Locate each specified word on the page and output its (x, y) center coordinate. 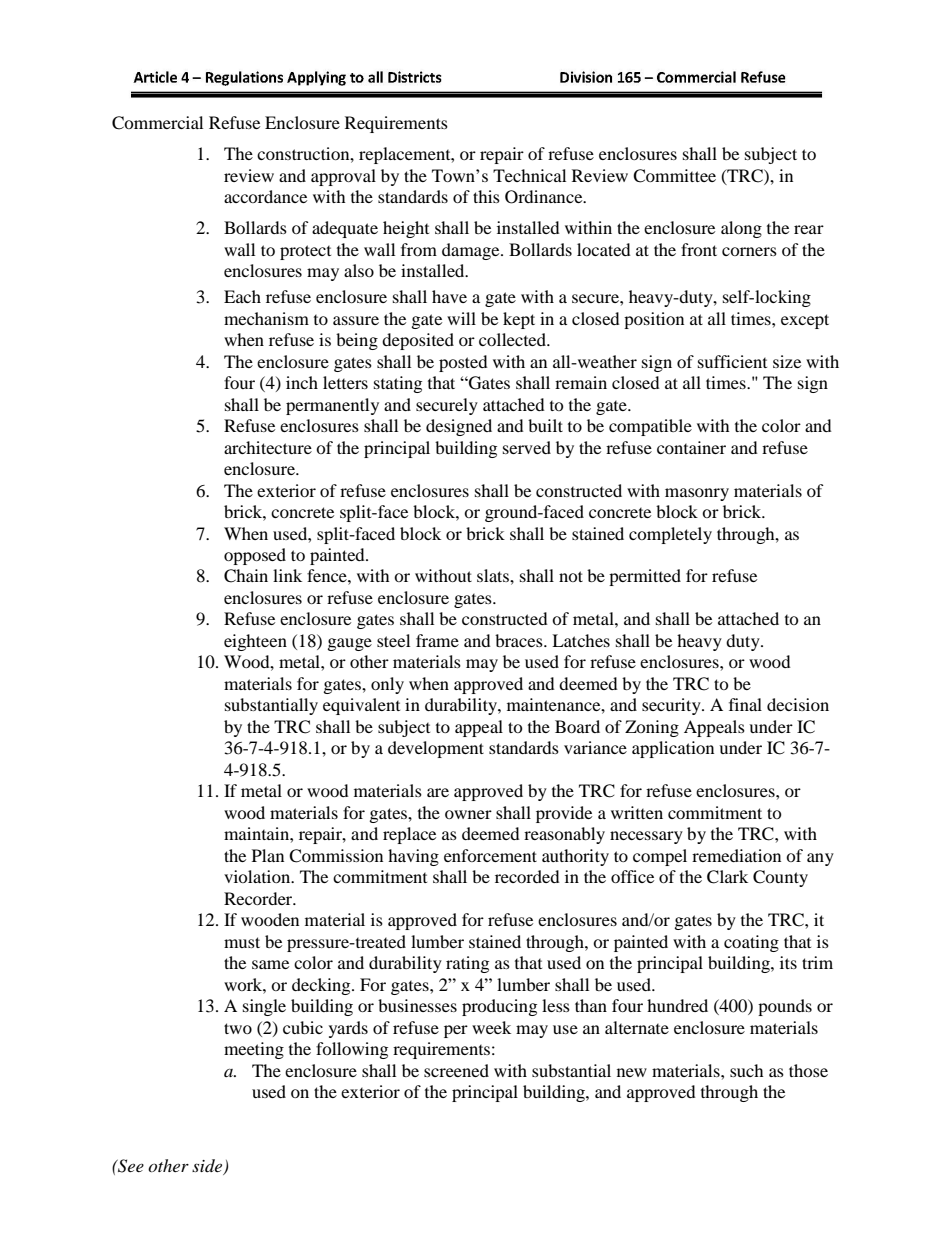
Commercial (157, 123)
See (130, 1166)
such (747, 1070)
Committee (674, 176)
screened (456, 1070)
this (486, 196)
